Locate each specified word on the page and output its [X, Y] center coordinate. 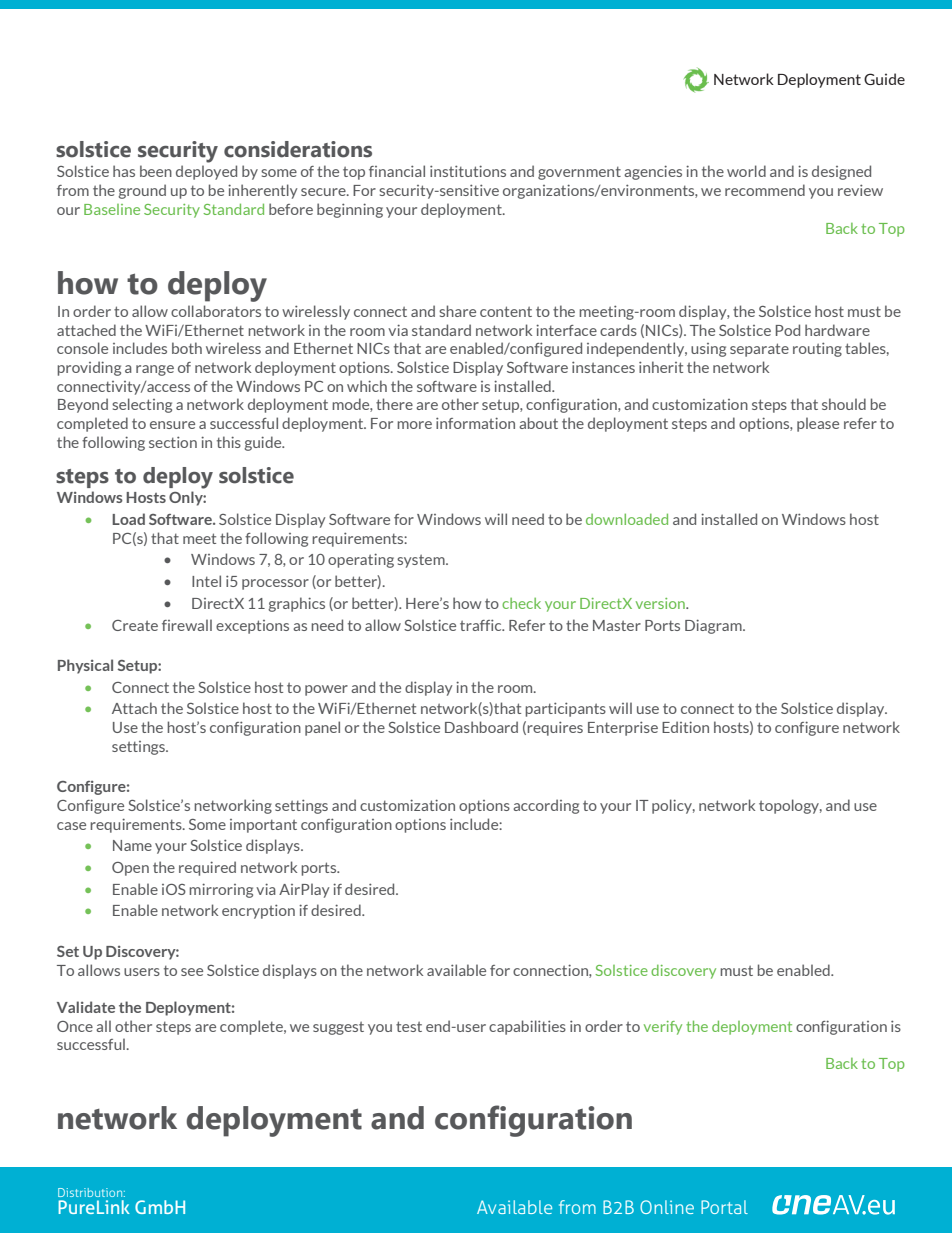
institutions [468, 171]
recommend [765, 190]
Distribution [91, 1192]
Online [667, 1207]
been [156, 171]
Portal [724, 1207]
